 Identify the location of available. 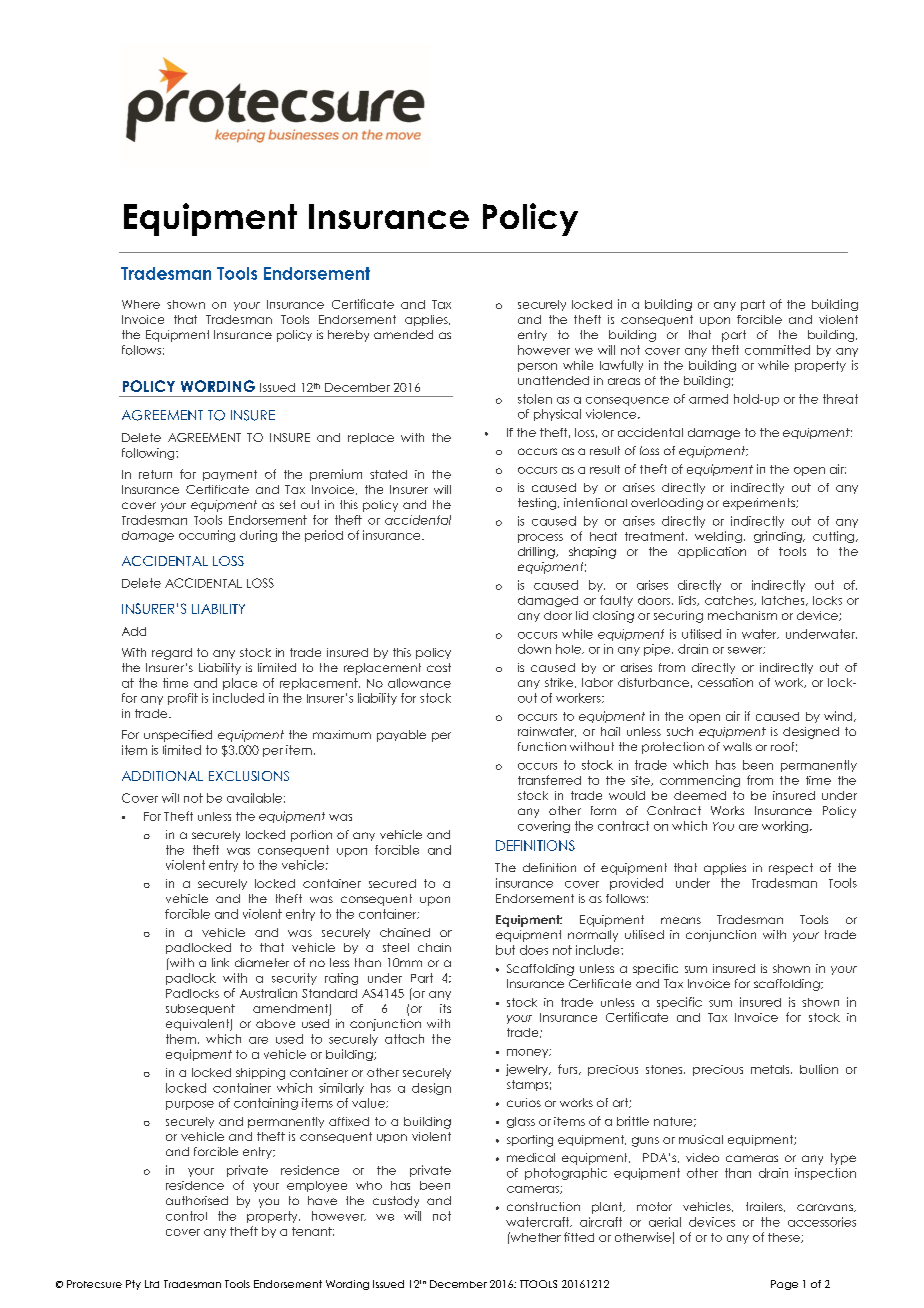
(254, 798).
